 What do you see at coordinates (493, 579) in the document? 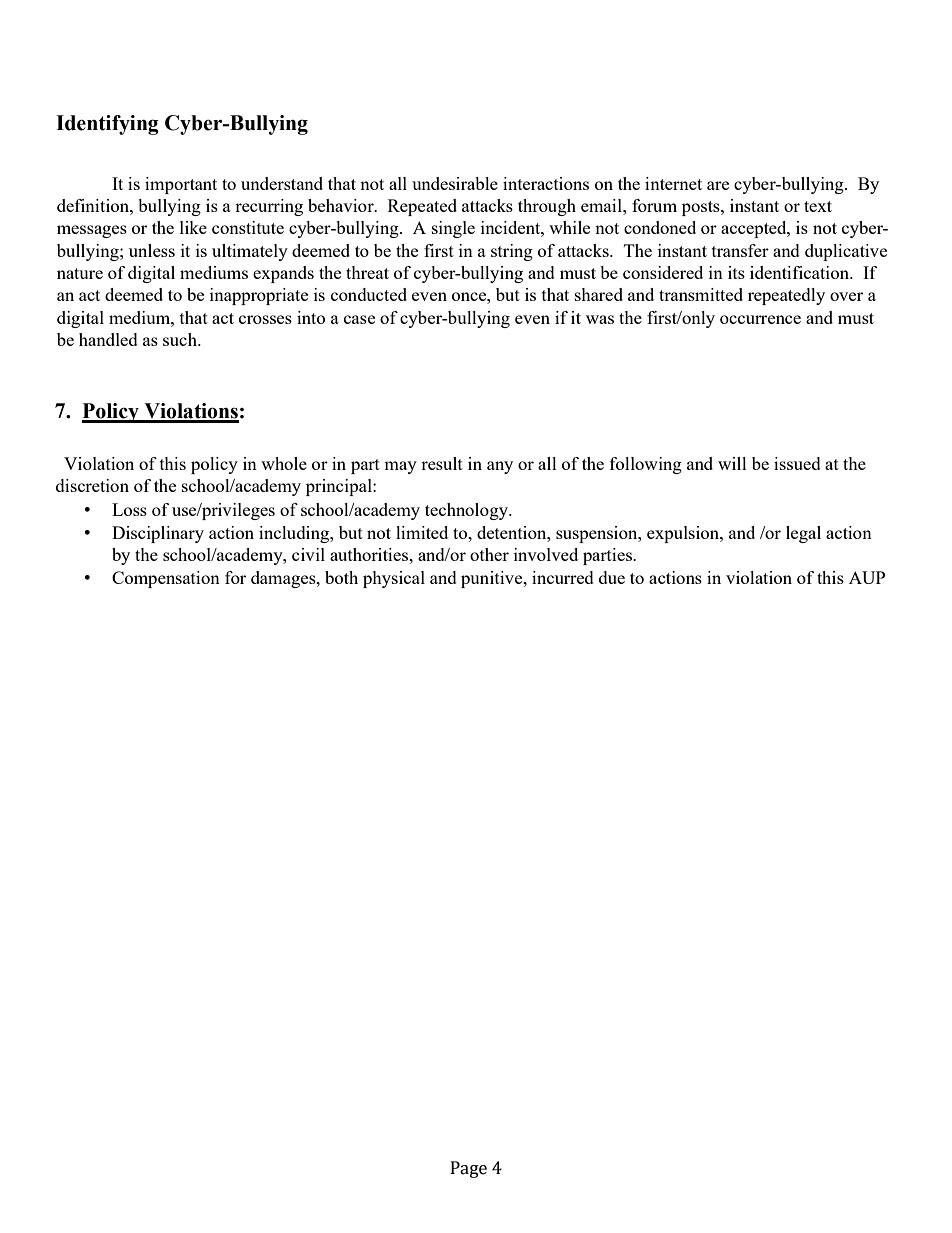
I see `punitive` at bounding box center [493, 579].
